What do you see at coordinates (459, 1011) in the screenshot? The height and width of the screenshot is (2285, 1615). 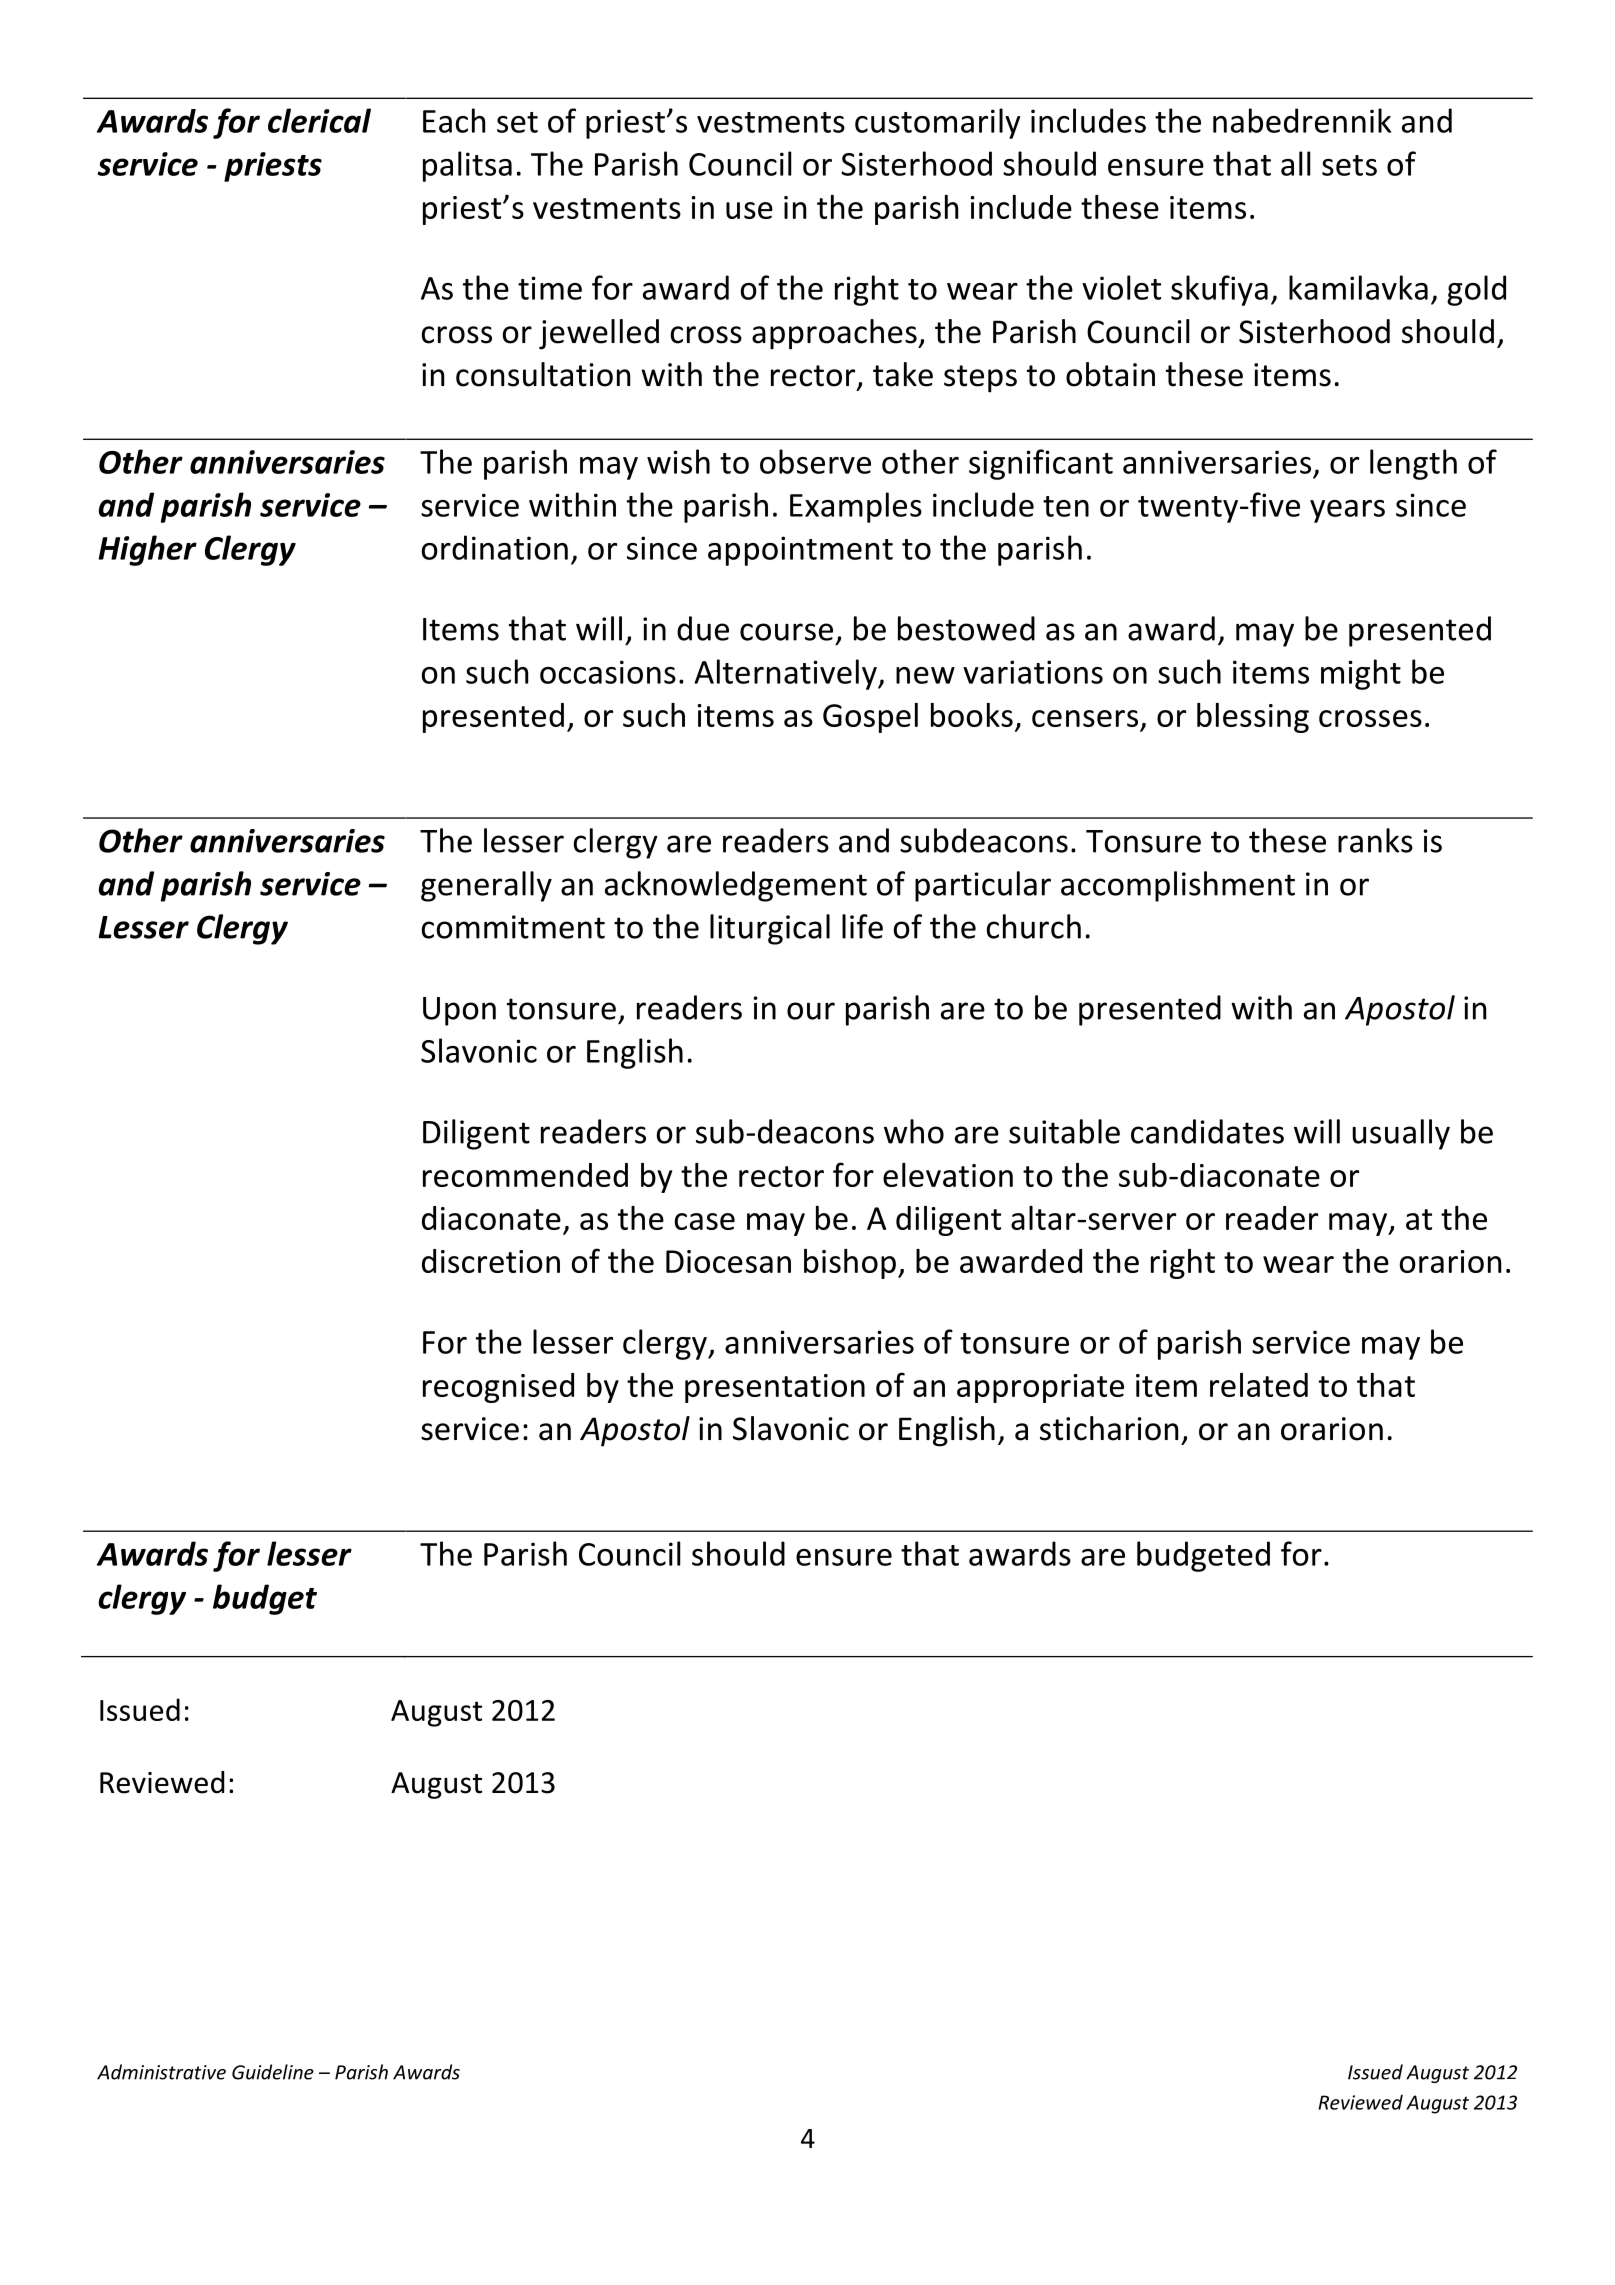 I see `Upon` at bounding box center [459, 1011].
